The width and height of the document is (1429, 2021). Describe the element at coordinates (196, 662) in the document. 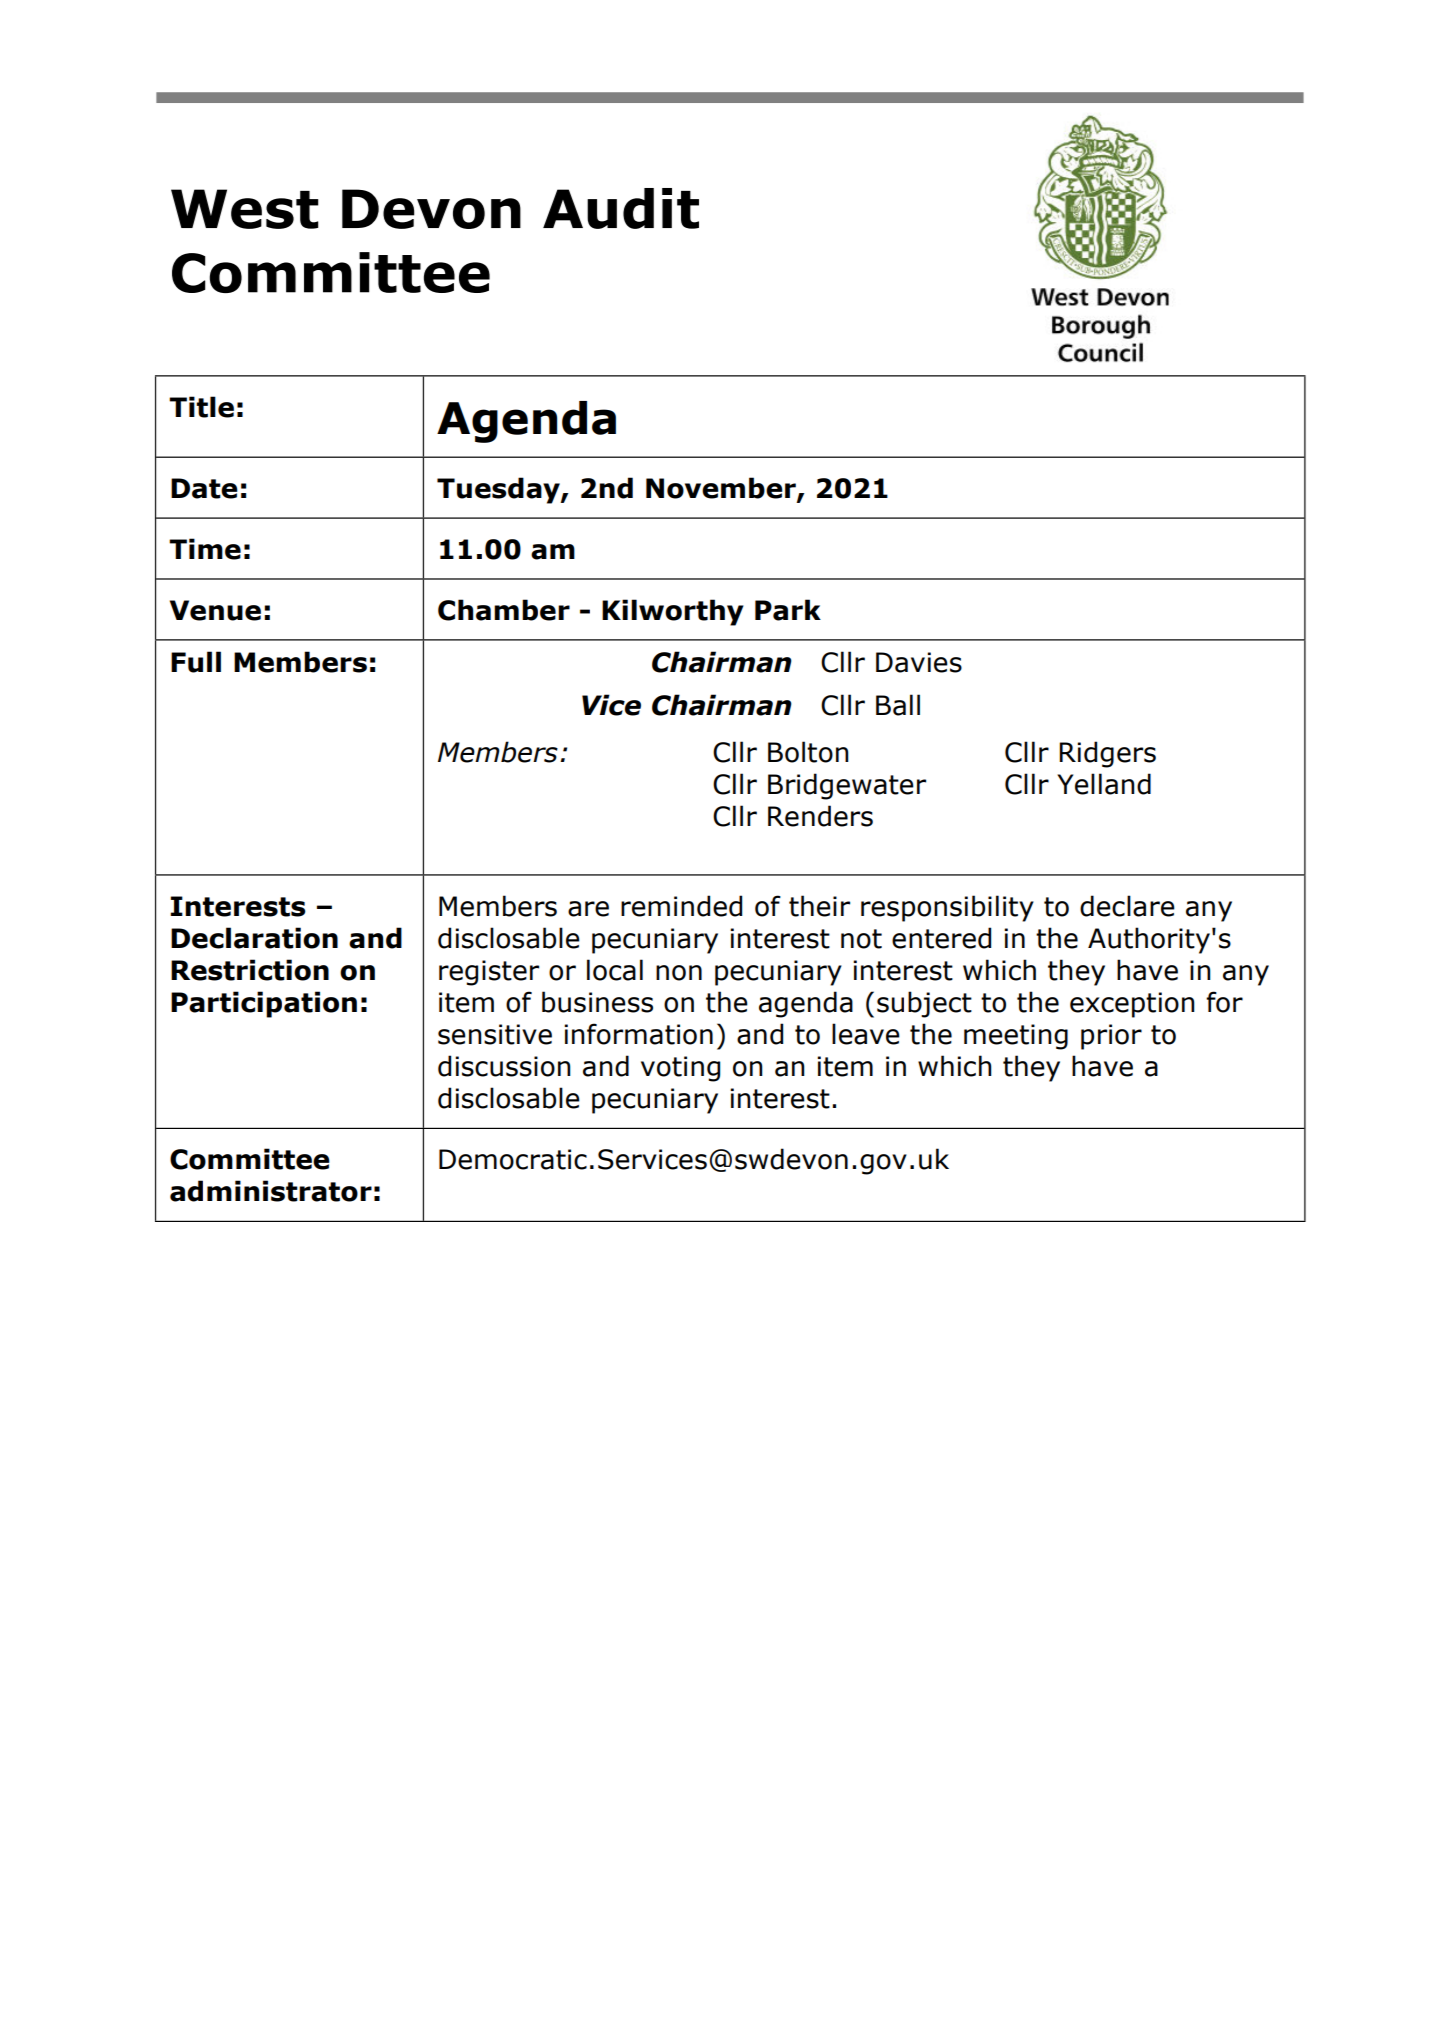

I see `Full` at that location.
